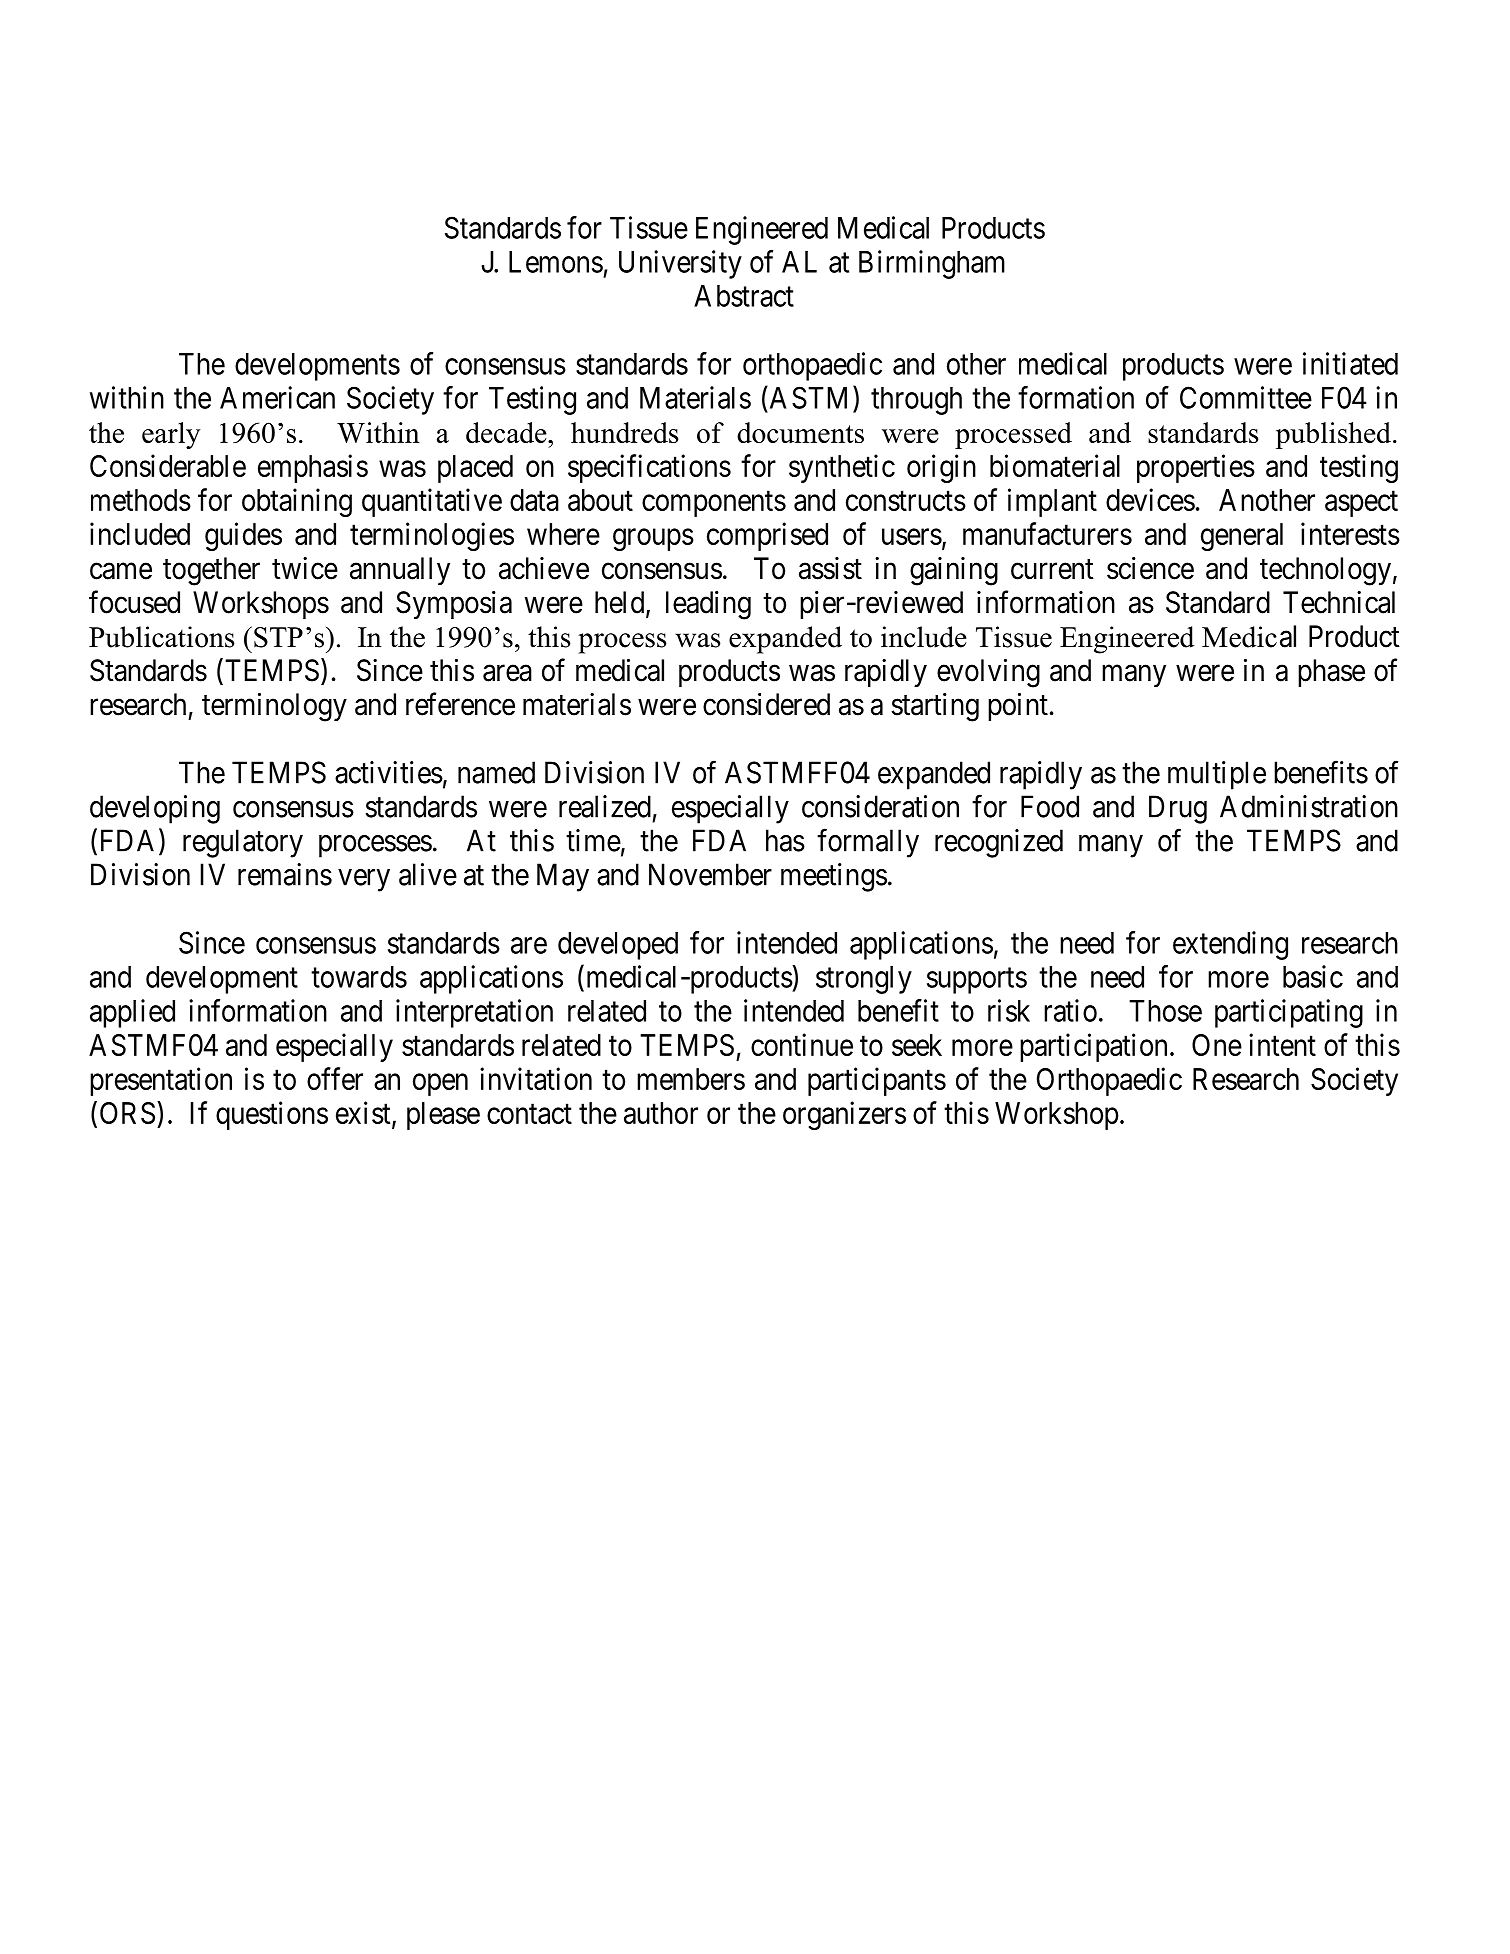 The height and width of the page is (1954, 1510). I want to click on intent, so click(1282, 1044).
